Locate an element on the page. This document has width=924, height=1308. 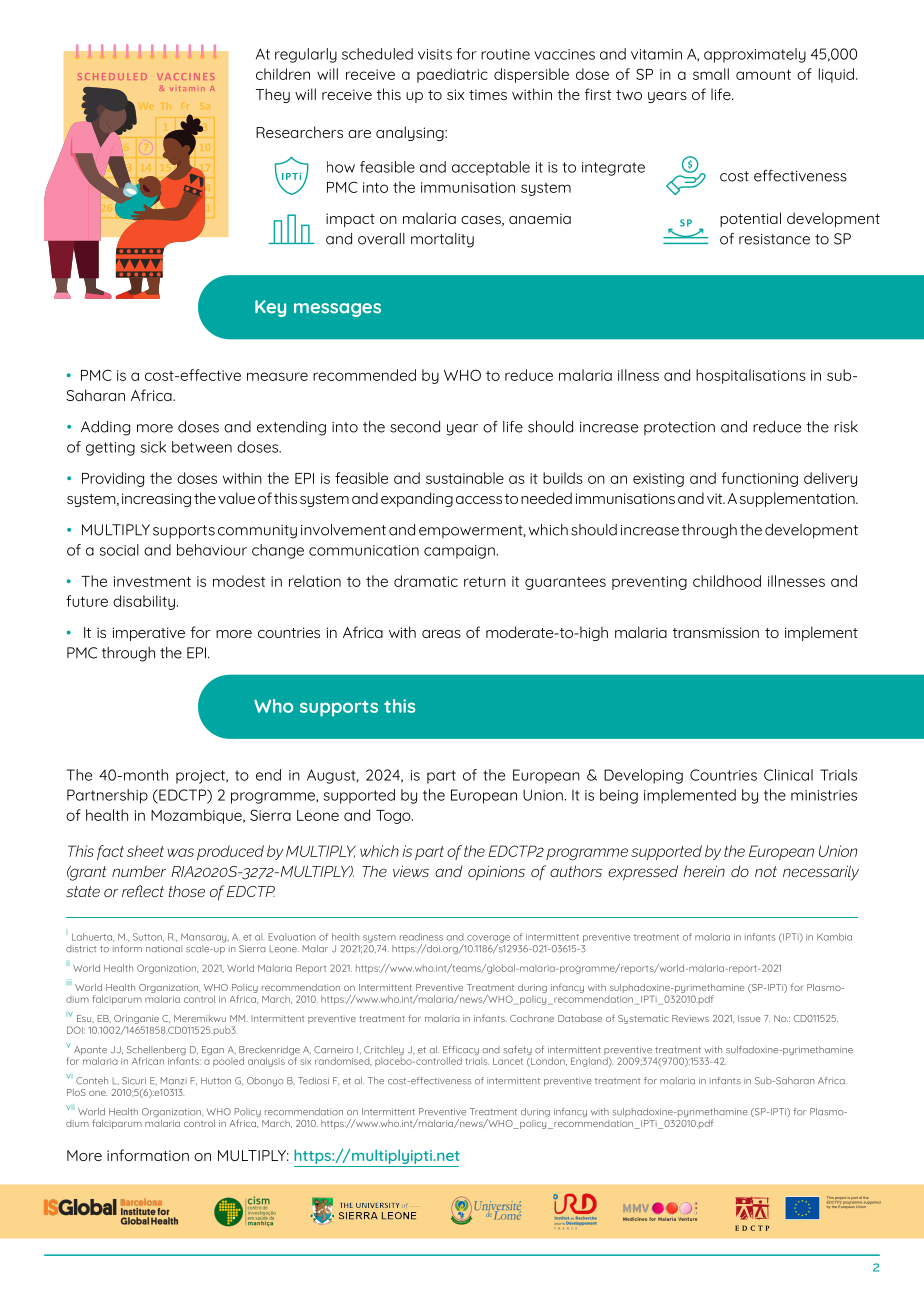
Egan is located at coordinates (213, 1050).
